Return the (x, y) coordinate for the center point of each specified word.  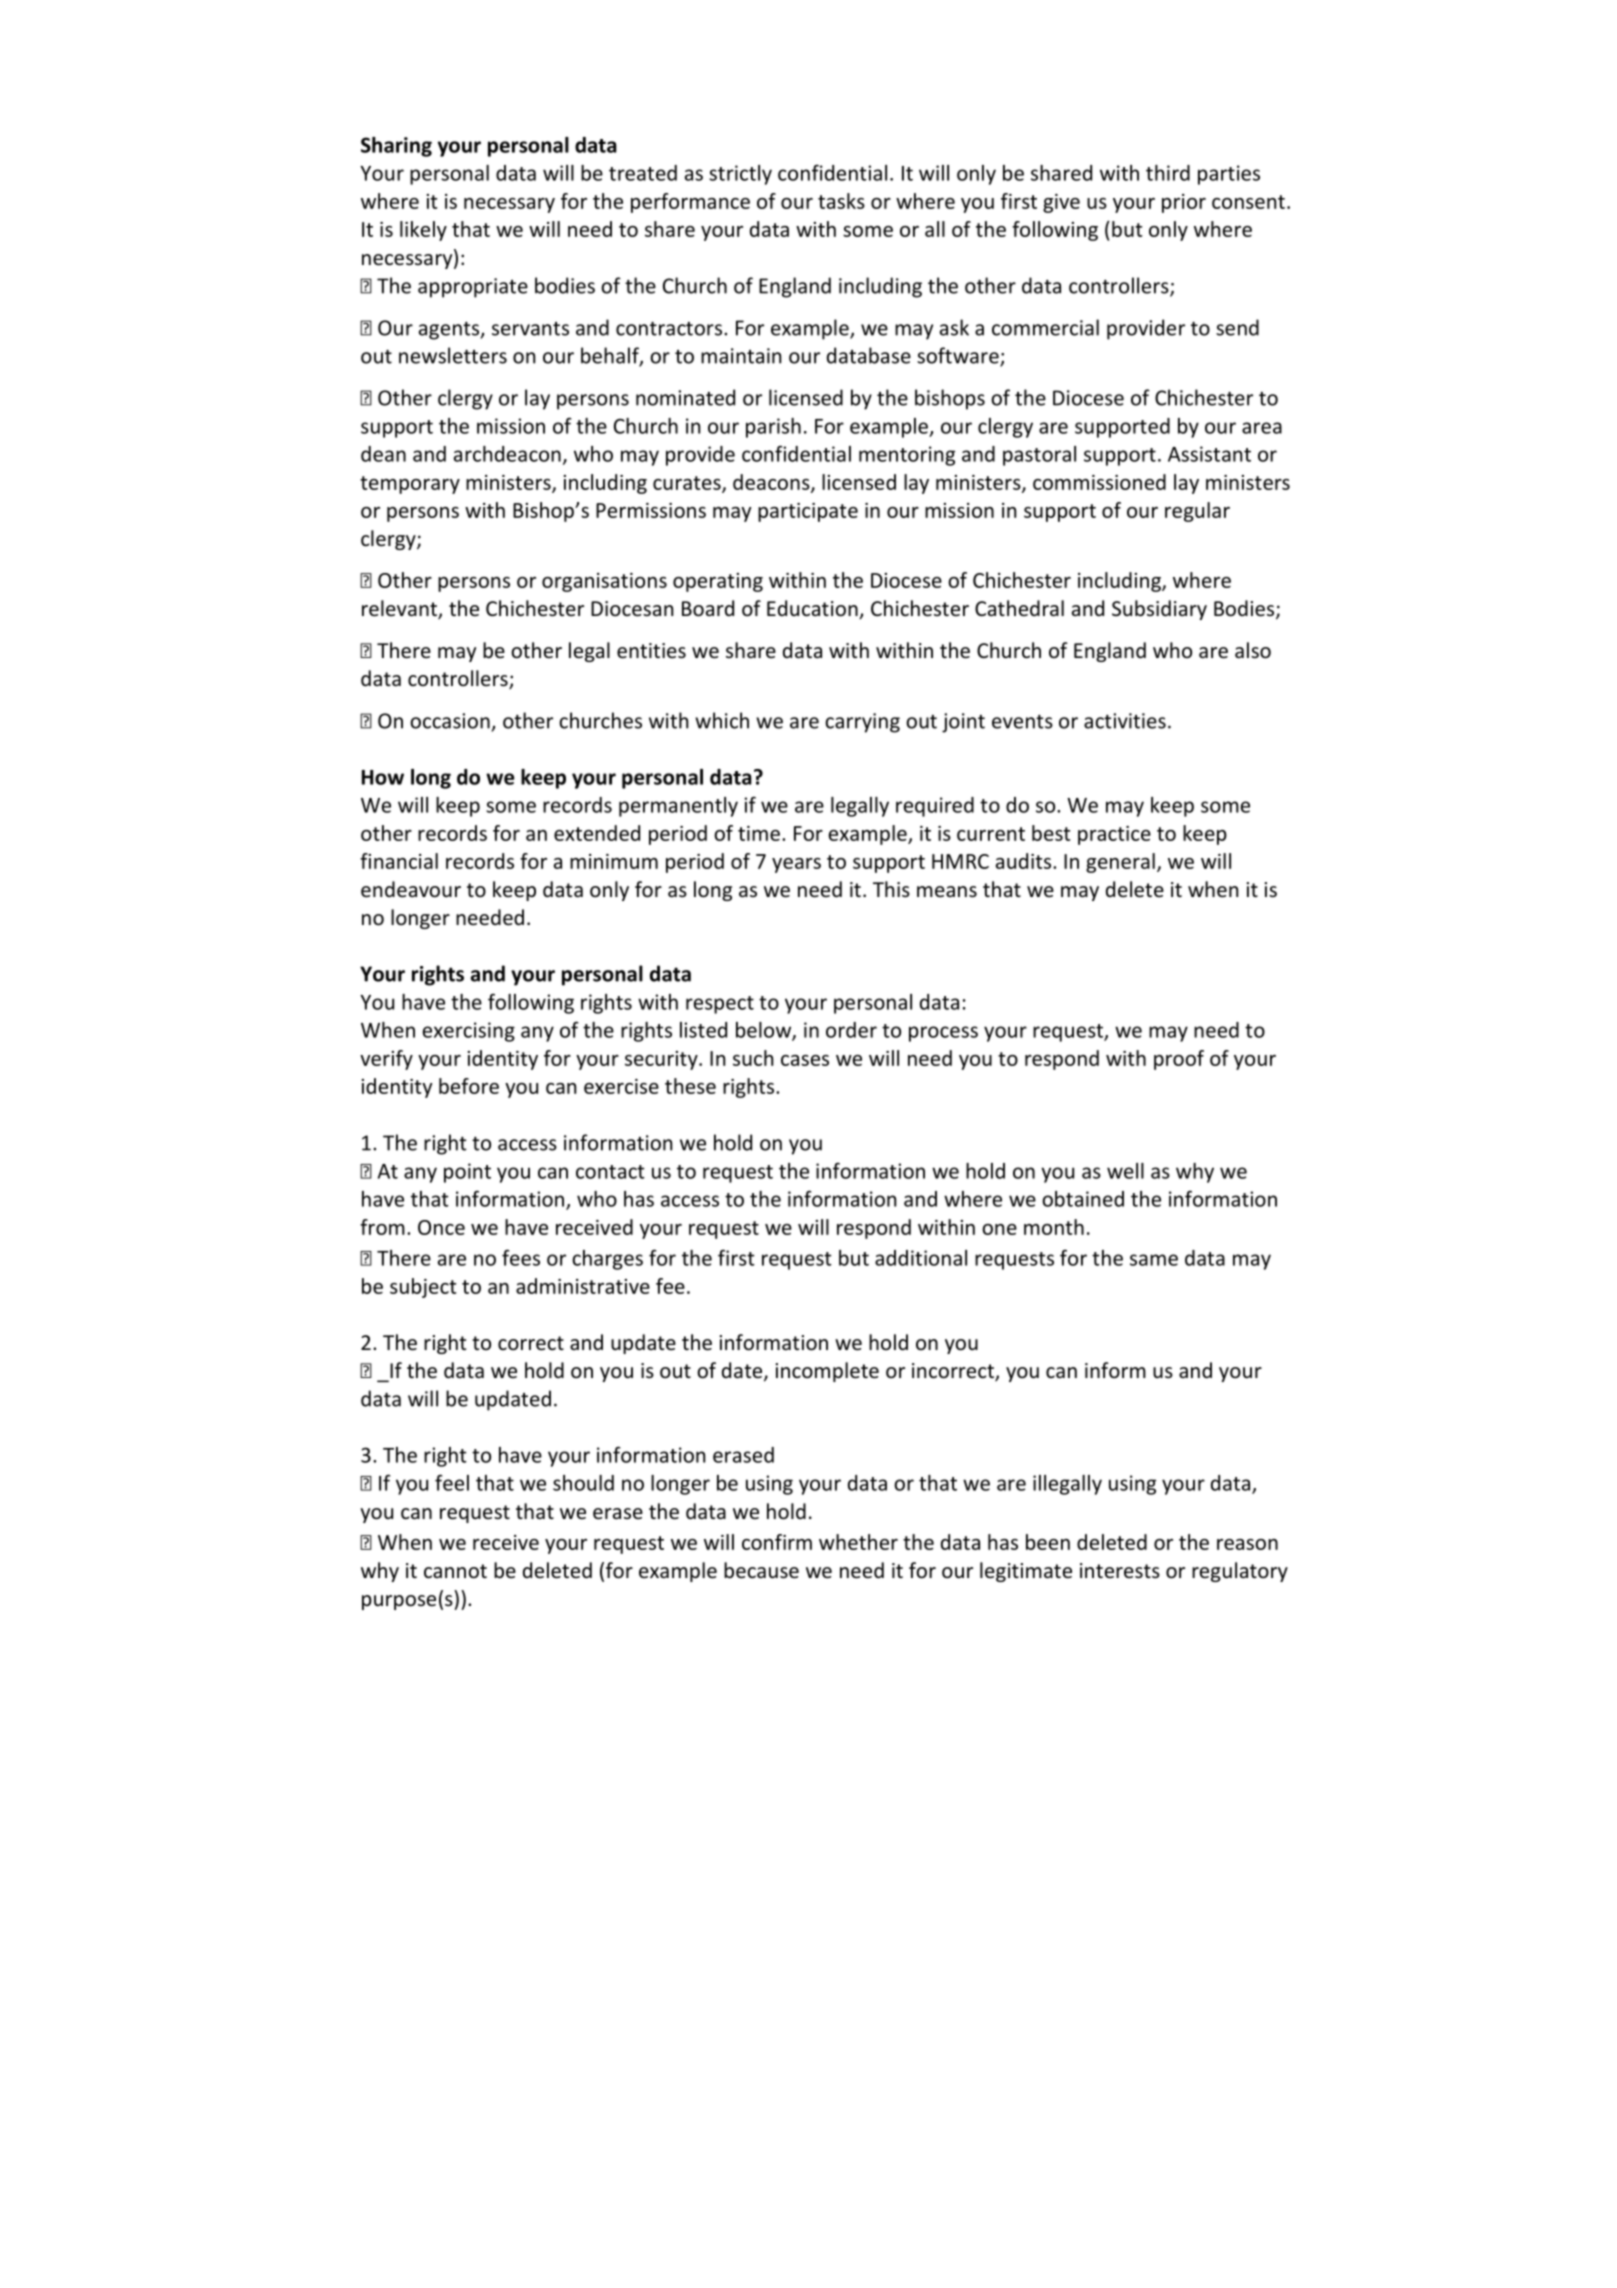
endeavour (411, 889)
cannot (455, 1571)
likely (423, 231)
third (1168, 173)
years (796, 865)
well (1125, 1171)
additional (921, 1258)
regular (1197, 512)
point (467, 1173)
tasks (841, 201)
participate (808, 512)
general (1120, 863)
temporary (410, 485)
